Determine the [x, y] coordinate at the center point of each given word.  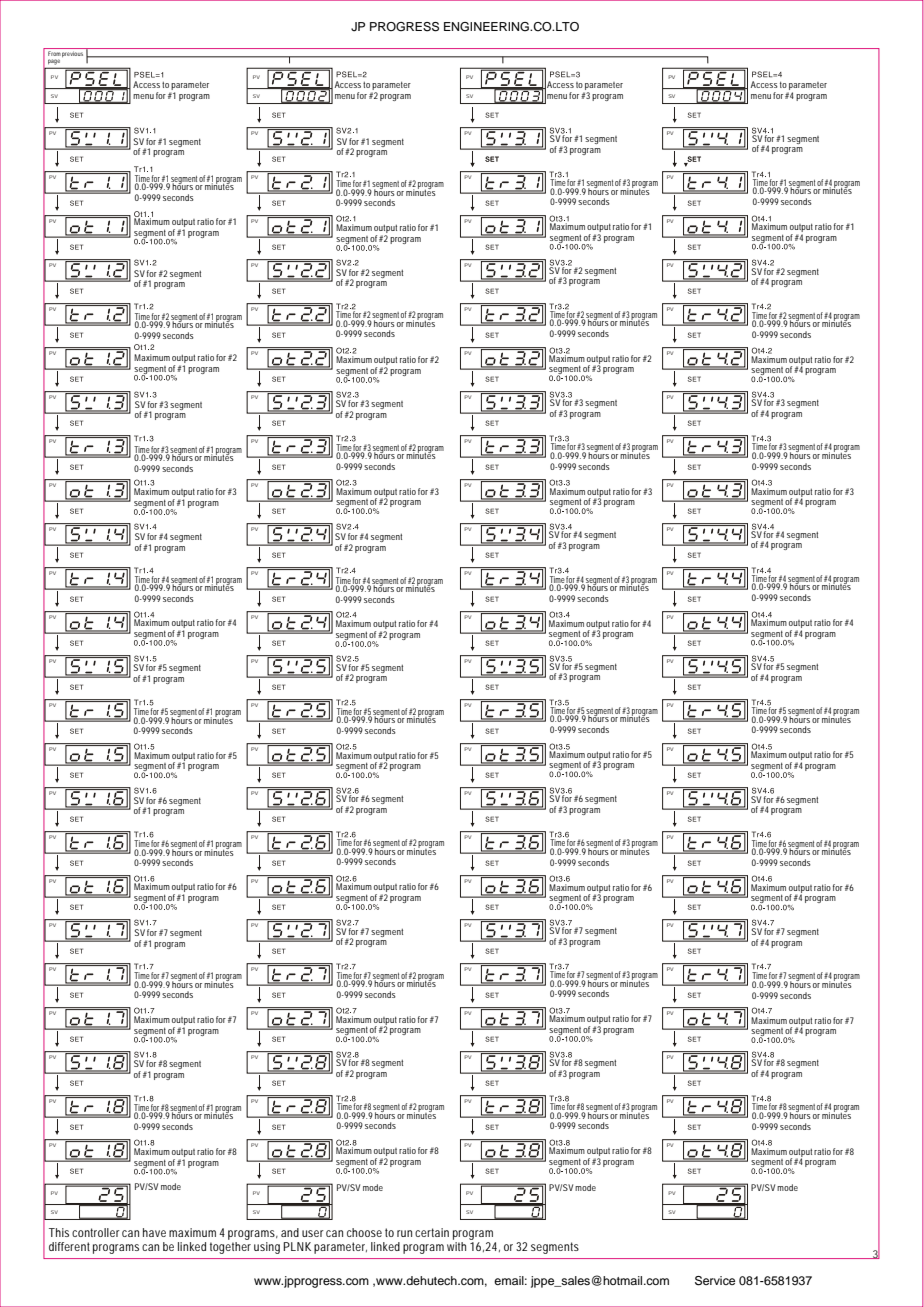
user [313, 1233]
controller [96, 1232]
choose [364, 1232]
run [404, 1233]
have [154, 1232]
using [267, 1248]
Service [715, 1281]
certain [432, 1232]
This [59, 1232]
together [230, 1246]
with [458, 1245]
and [290, 1232]
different [69, 1246]
